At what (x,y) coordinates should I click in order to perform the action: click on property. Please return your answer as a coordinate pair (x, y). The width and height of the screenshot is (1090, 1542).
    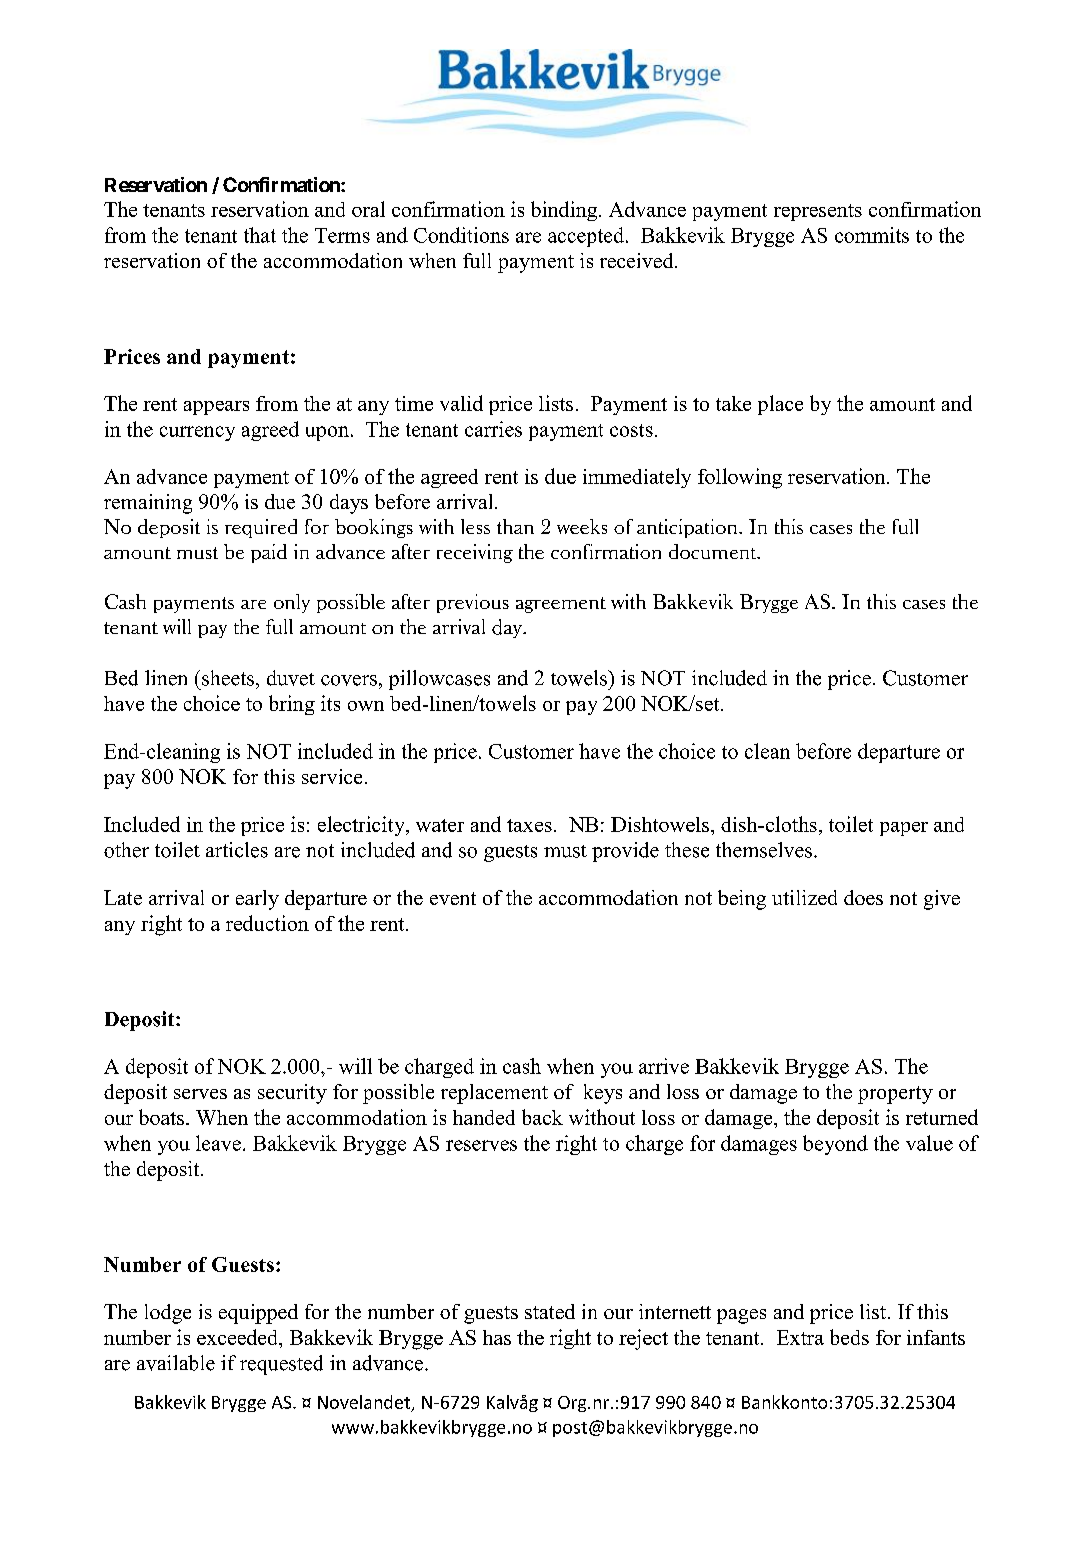
    Looking at the image, I should click on (895, 1095).
